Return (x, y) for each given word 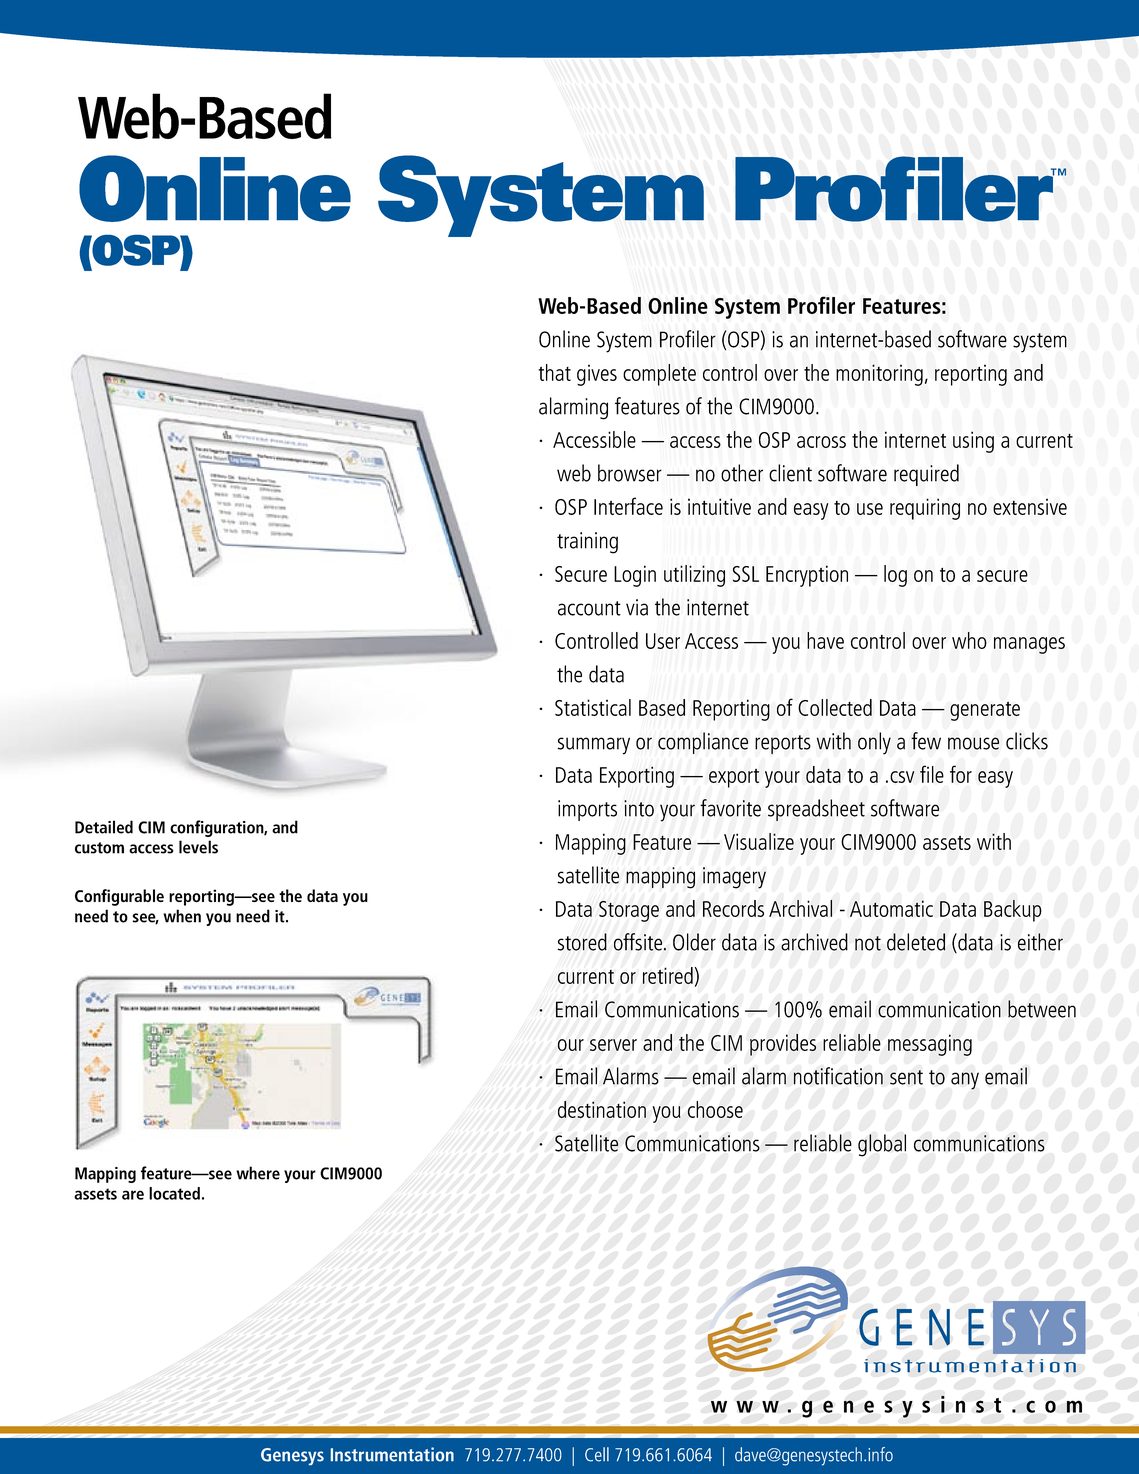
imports (587, 810)
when (182, 916)
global (882, 1145)
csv (902, 777)
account (589, 608)
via (637, 607)
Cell (597, 1454)
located (174, 1193)
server (613, 1045)
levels (198, 847)
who (969, 640)
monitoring (879, 375)
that (554, 372)
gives (597, 375)
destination (602, 1109)
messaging (930, 1045)
